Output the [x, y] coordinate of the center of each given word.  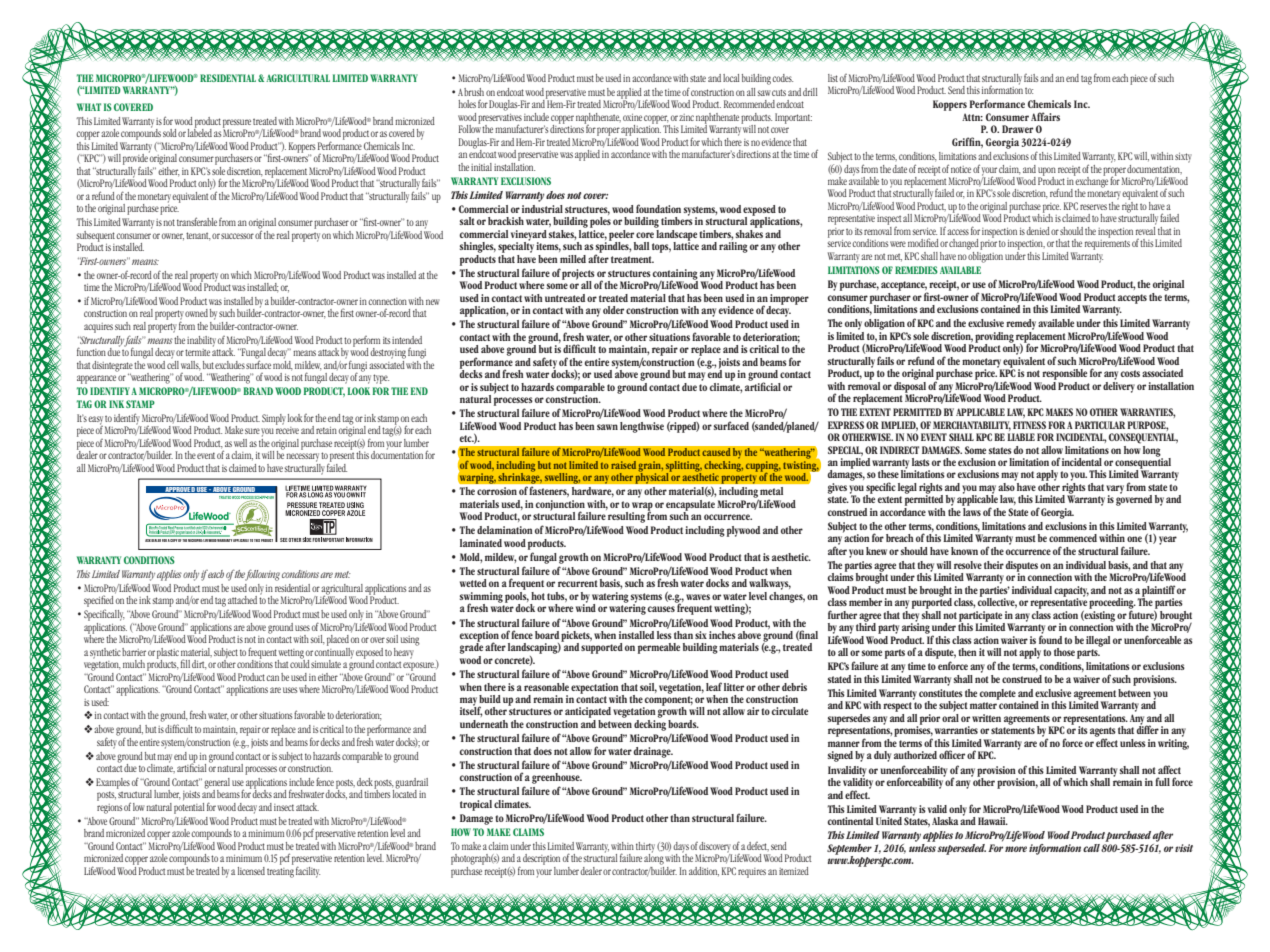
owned [196, 313]
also [1007, 485]
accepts [1132, 299]
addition [704, 872]
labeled [200, 132]
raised [623, 465]
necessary [302, 457]
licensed [251, 871]
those [1064, 652]
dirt [199, 665]
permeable [659, 648]
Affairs [1045, 116]
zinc [686, 117]
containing [675, 275]
